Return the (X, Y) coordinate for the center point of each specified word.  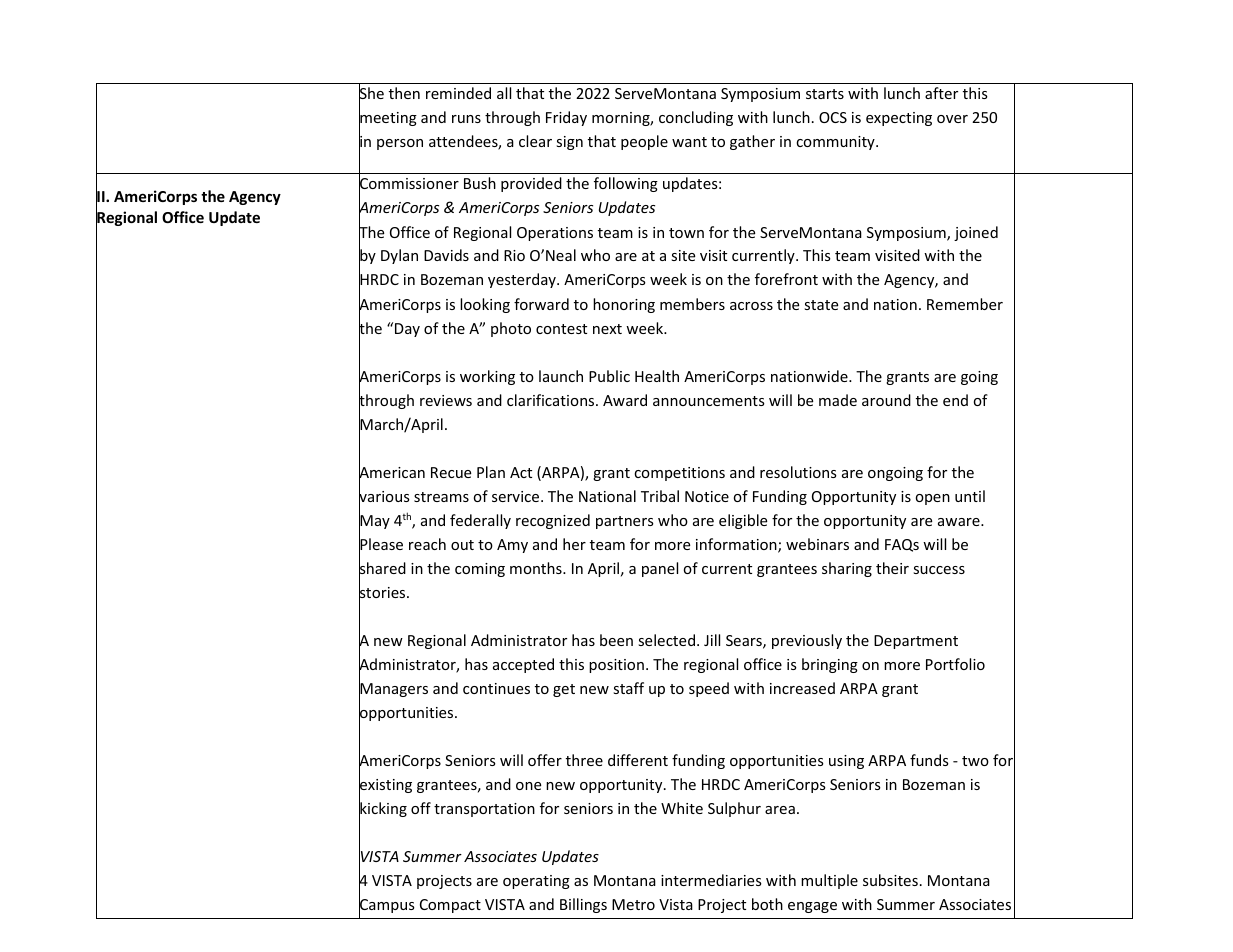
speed (709, 689)
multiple (829, 881)
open (933, 499)
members (692, 304)
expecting (899, 119)
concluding (696, 118)
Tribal (660, 496)
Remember (965, 304)
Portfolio (955, 664)
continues (496, 688)
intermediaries (711, 880)
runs (466, 119)
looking (485, 305)
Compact (450, 906)
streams (441, 497)
